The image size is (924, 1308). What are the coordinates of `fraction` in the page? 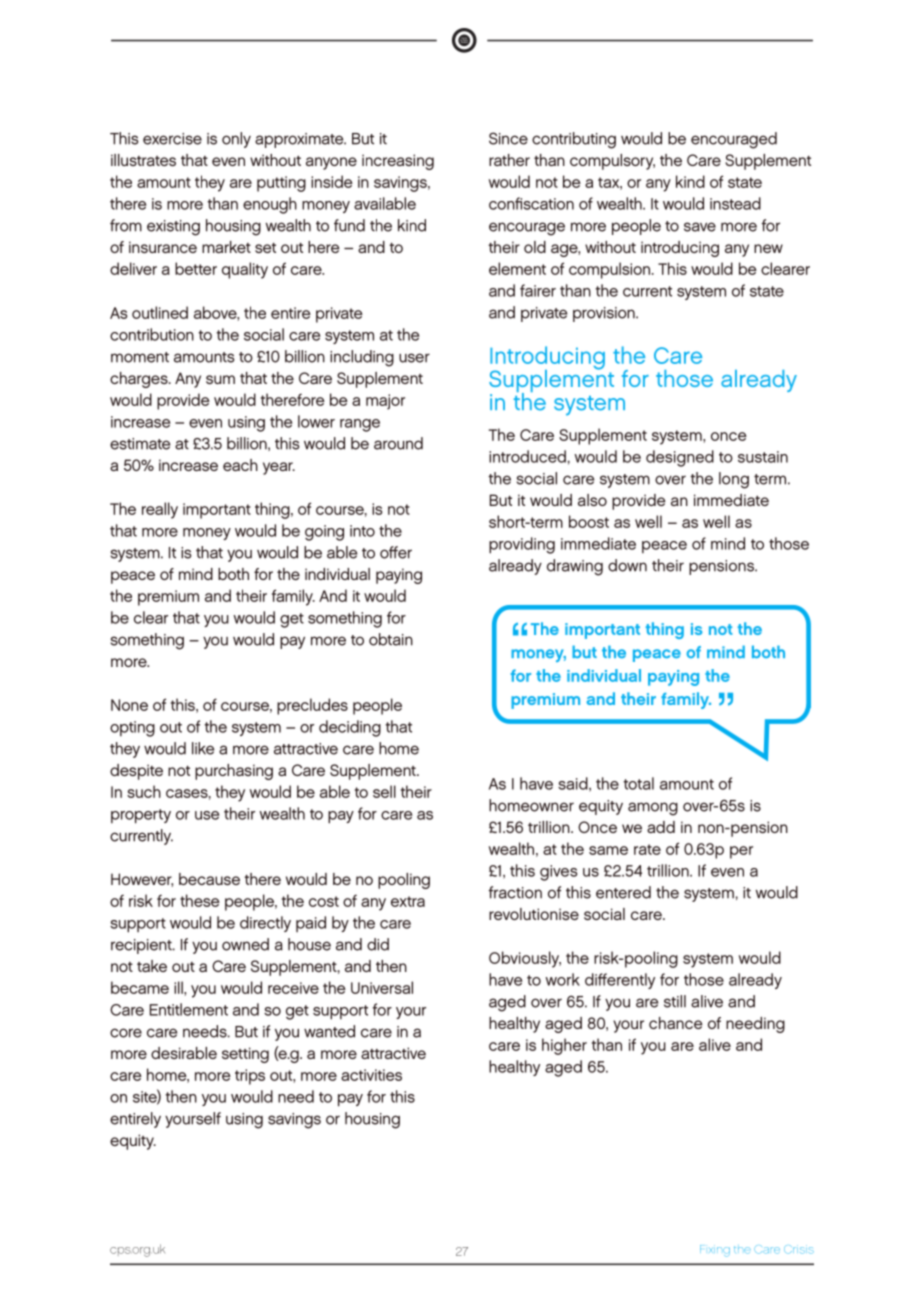 It's located at (515, 892).
